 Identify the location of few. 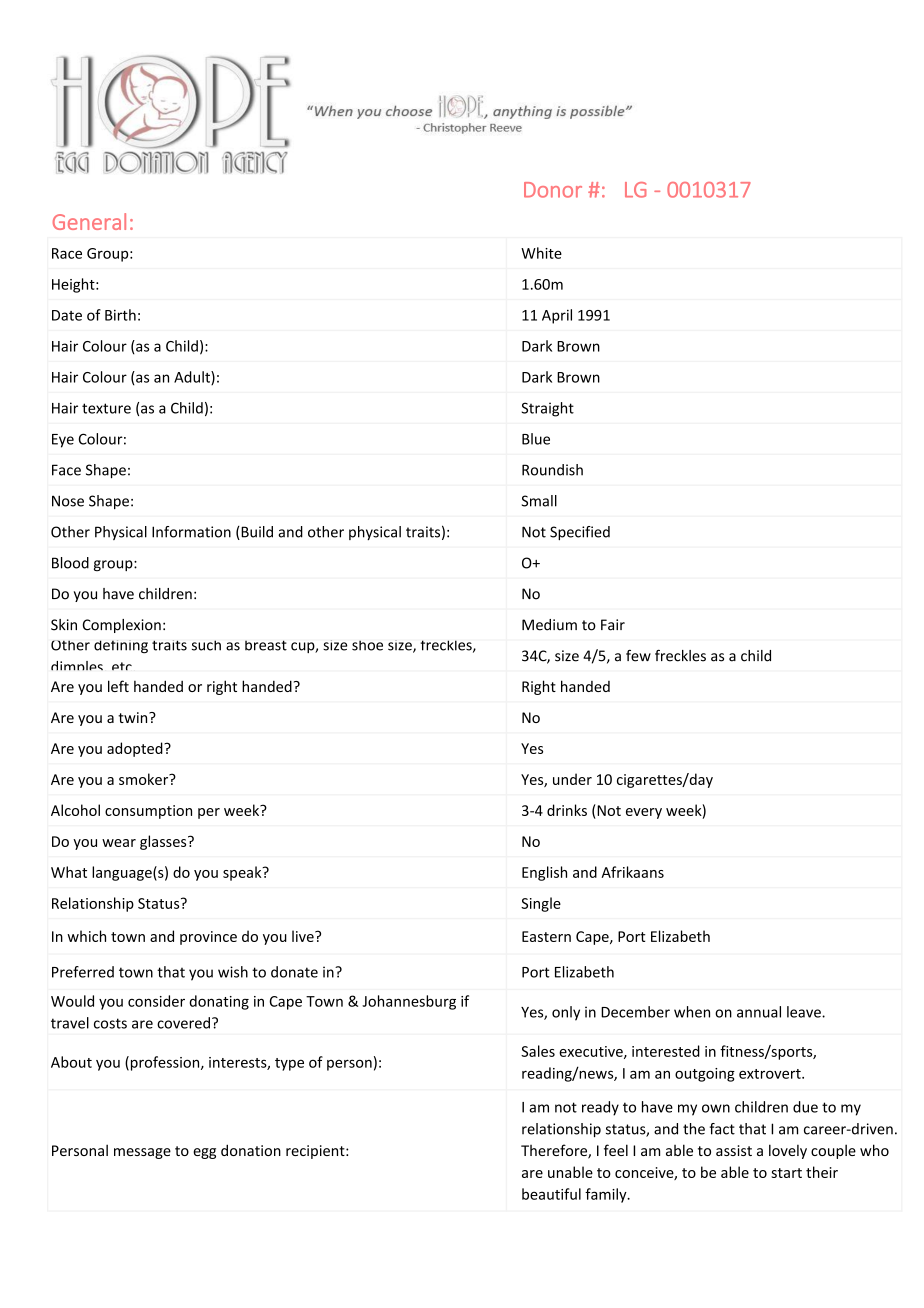
(638, 656).
